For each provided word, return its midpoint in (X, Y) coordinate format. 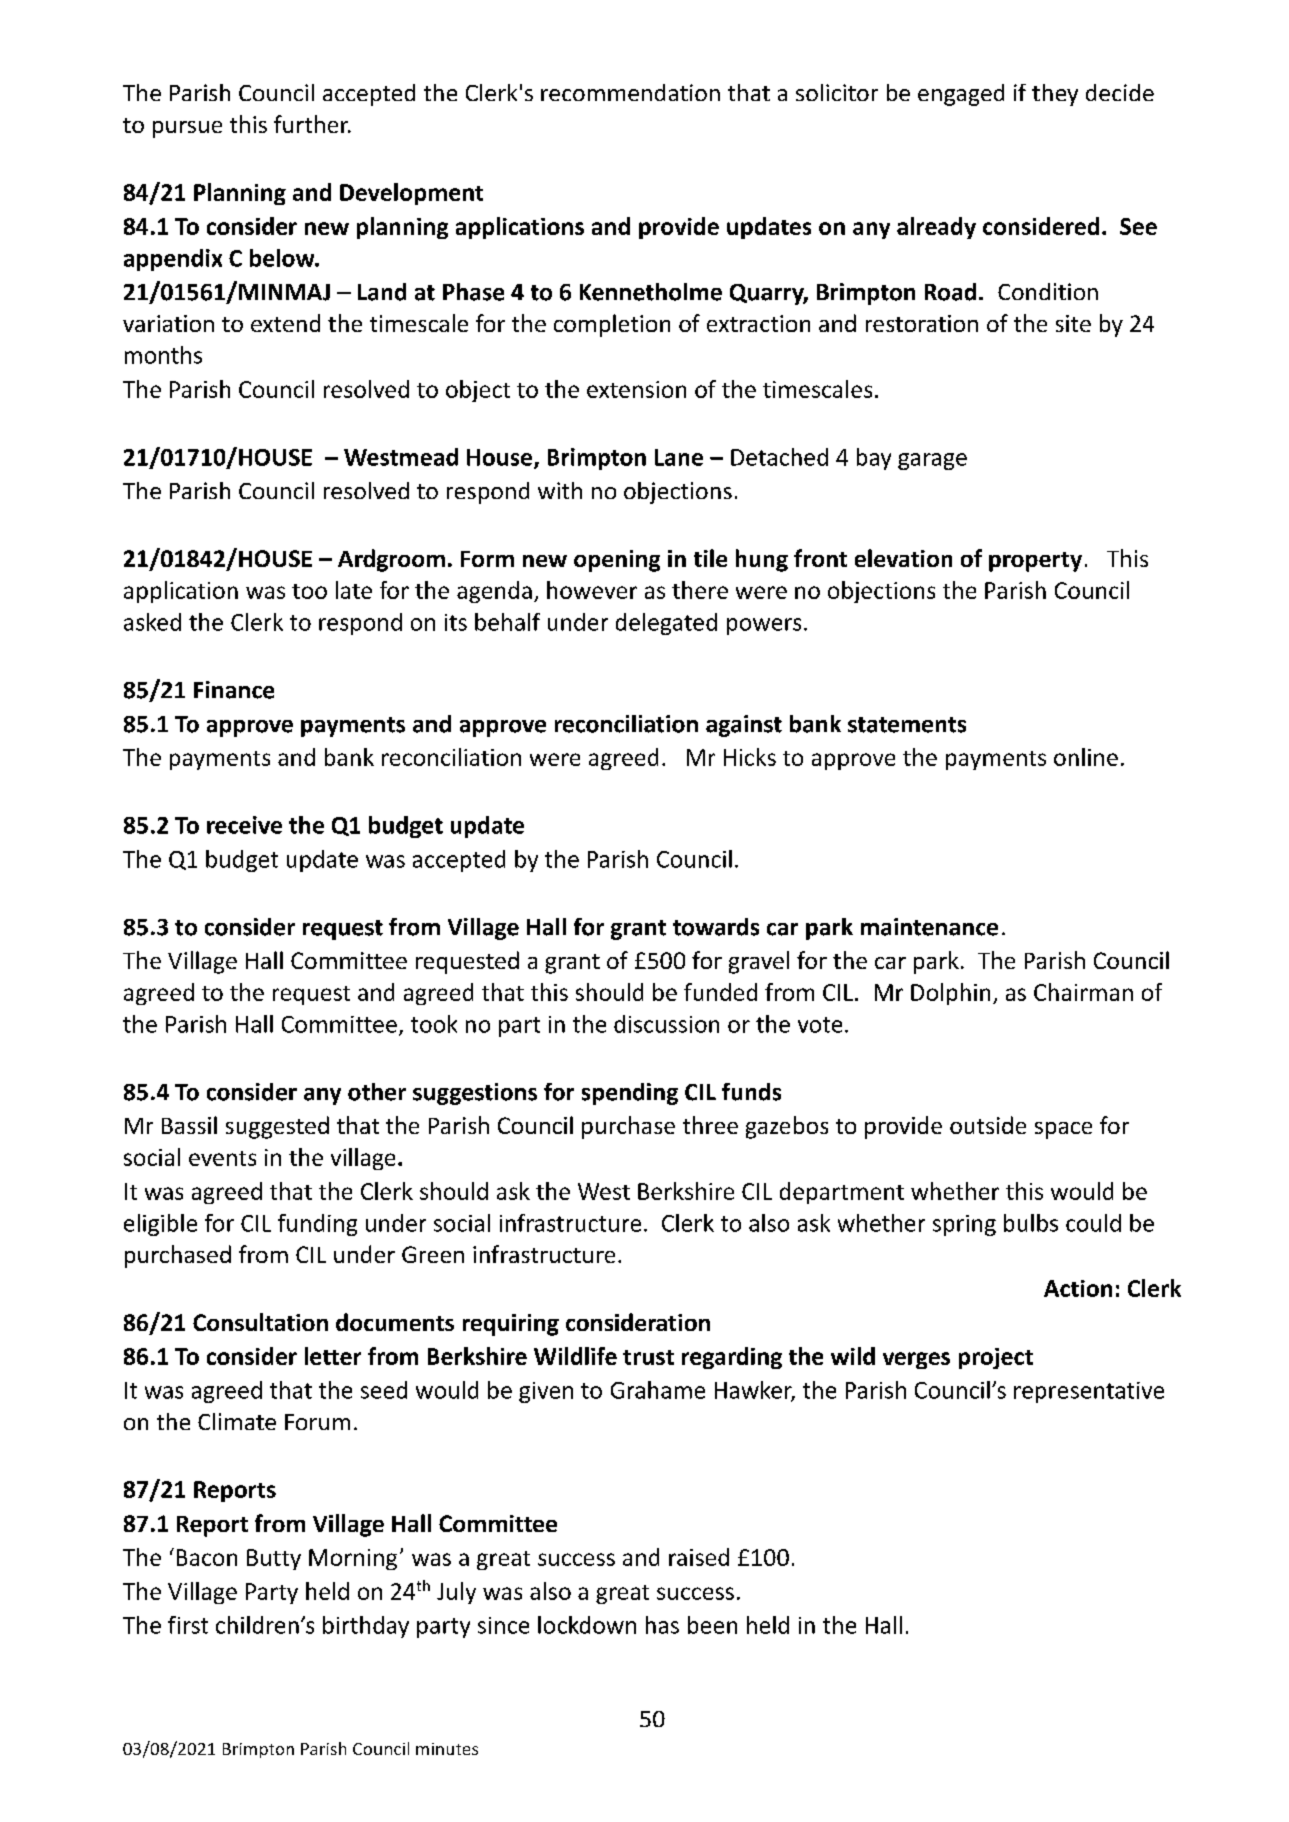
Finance (234, 690)
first (188, 1625)
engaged (961, 95)
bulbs (1031, 1223)
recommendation (630, 92)
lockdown (587, 1625)
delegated (666, 624)
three (710, 1125)
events (222, 1158)
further (312, 124)
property (1035, 562)
